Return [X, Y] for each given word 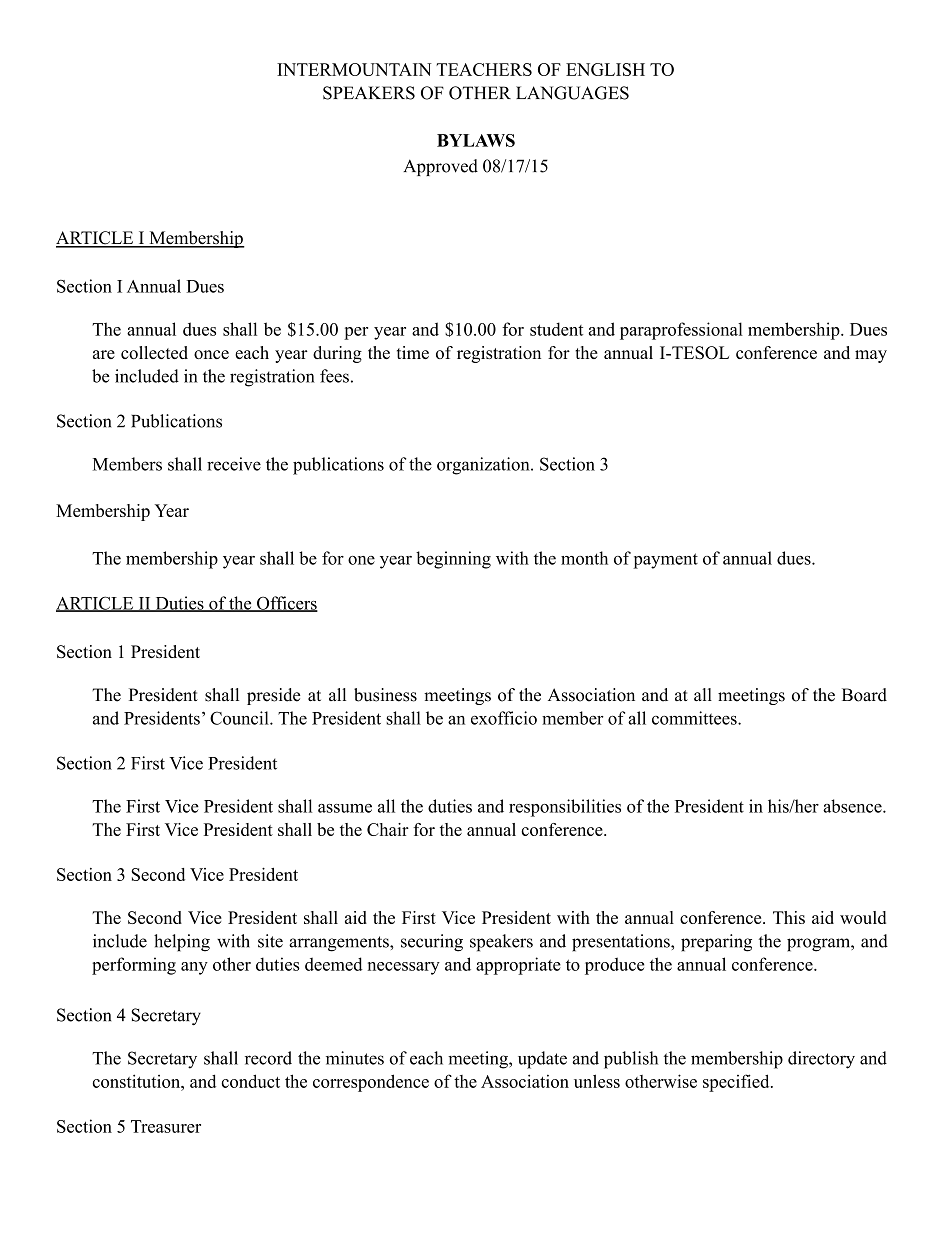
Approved [440, 167]
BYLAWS [476, 140]
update [542, 1060]
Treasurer [166, 1126]
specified [737, 1083]
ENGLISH [605, 69]
